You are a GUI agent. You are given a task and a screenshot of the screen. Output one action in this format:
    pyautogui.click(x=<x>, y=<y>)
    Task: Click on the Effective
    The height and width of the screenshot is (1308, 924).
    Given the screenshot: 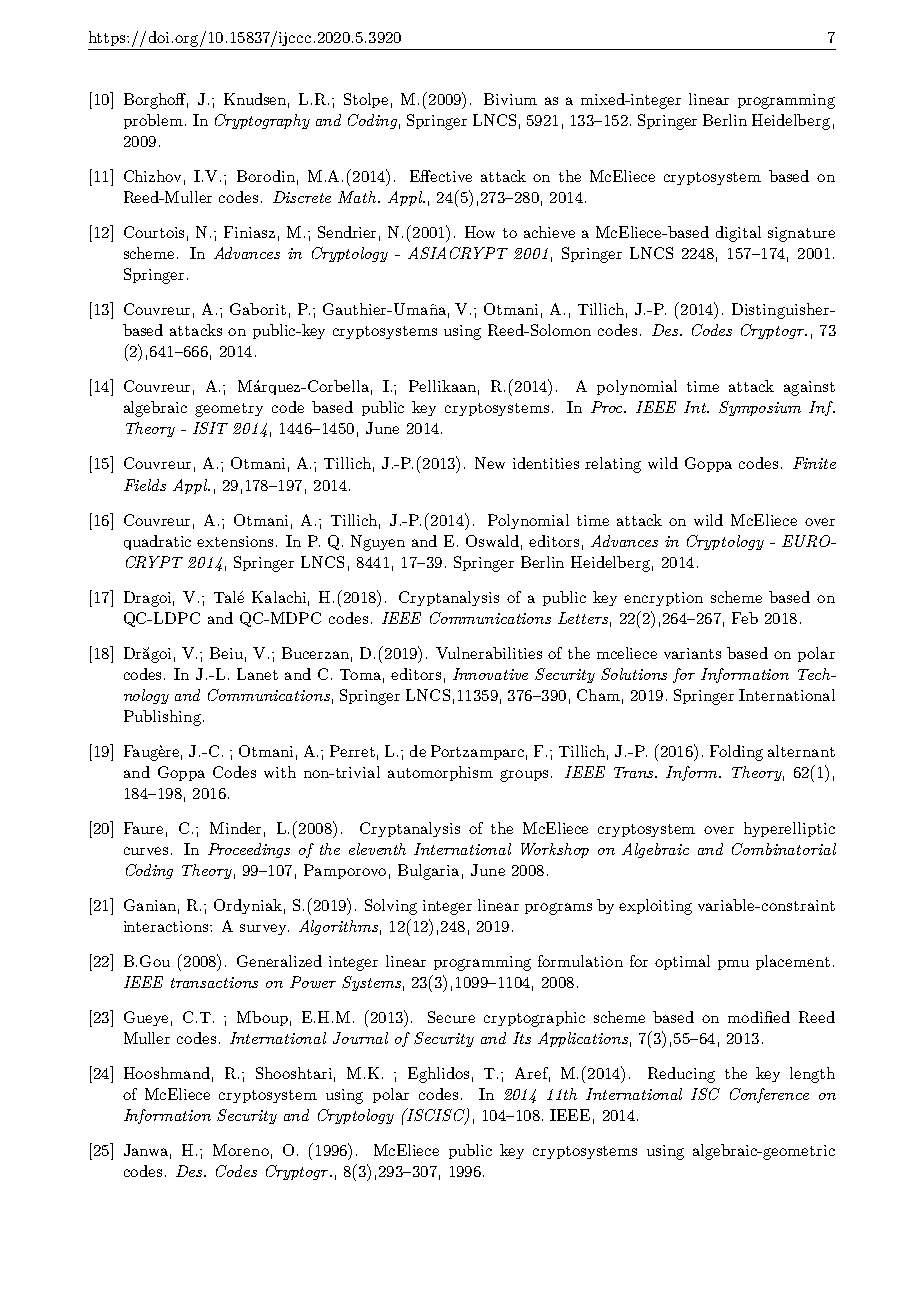 What is the action you would take?
    pyautogui.click(x=441, y=176)
